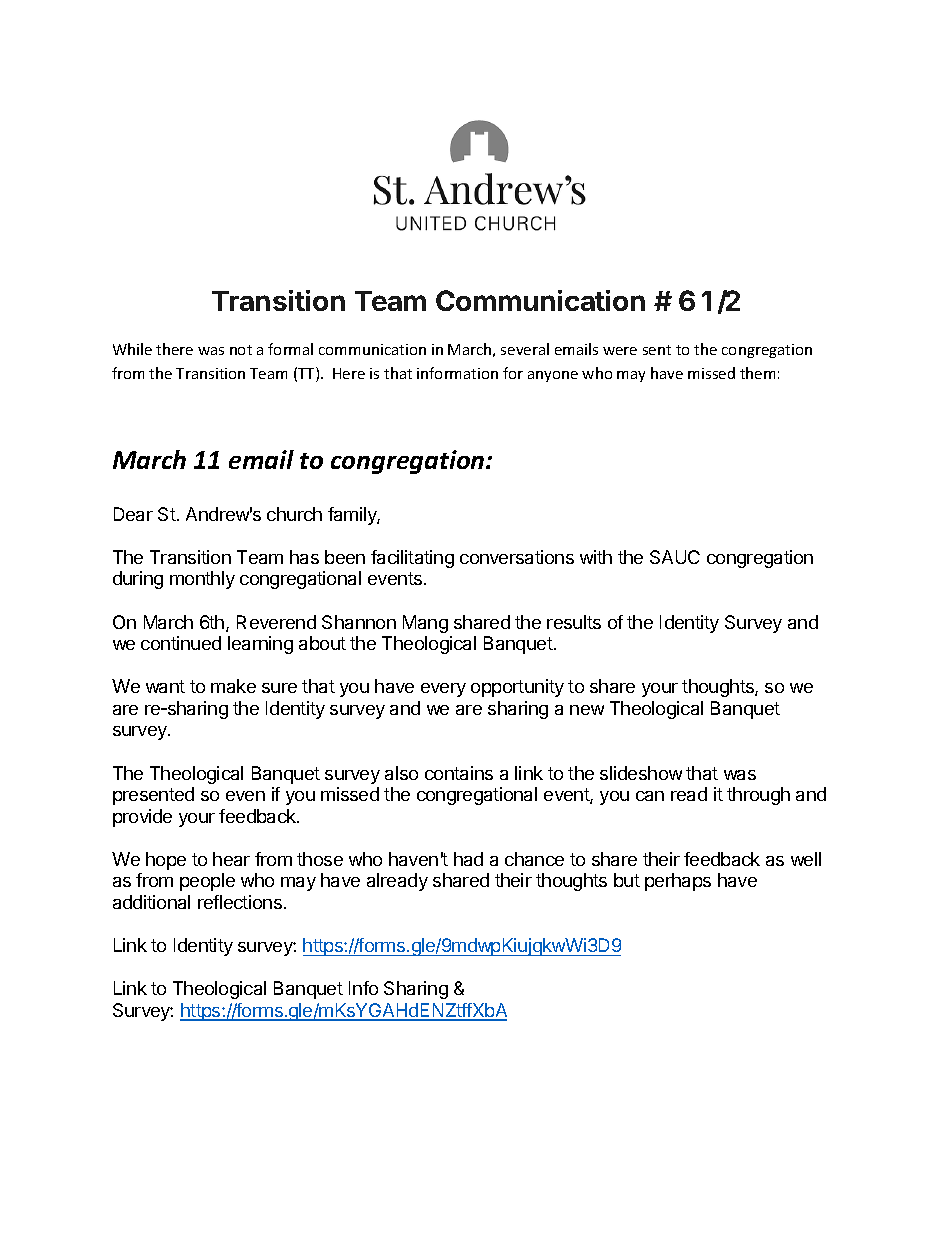  What do you see at coordinates (468, 859) in the document?
I see `had` at bounding box center [468, 859].
